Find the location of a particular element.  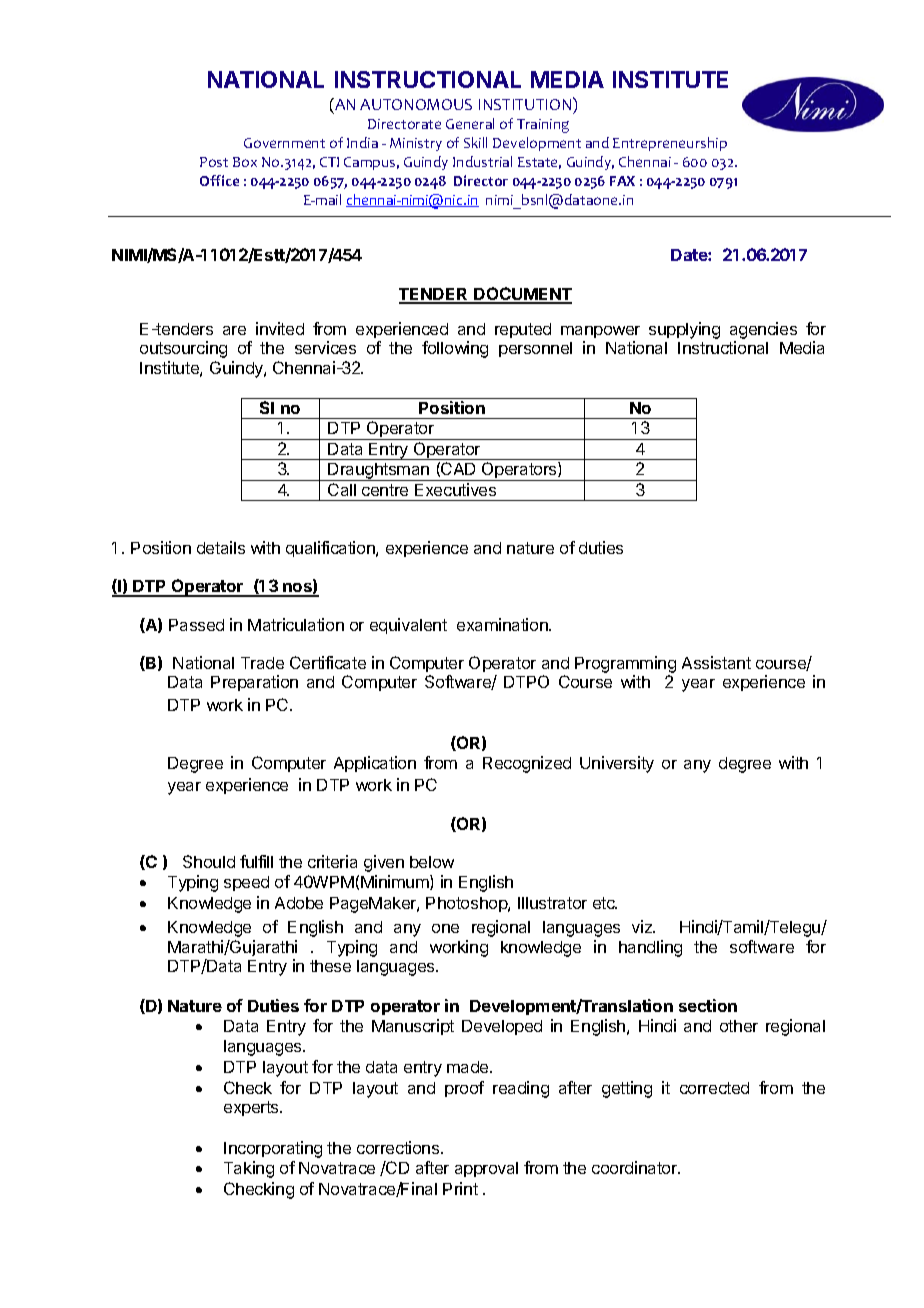

University is located at coordinates (617, 764).
